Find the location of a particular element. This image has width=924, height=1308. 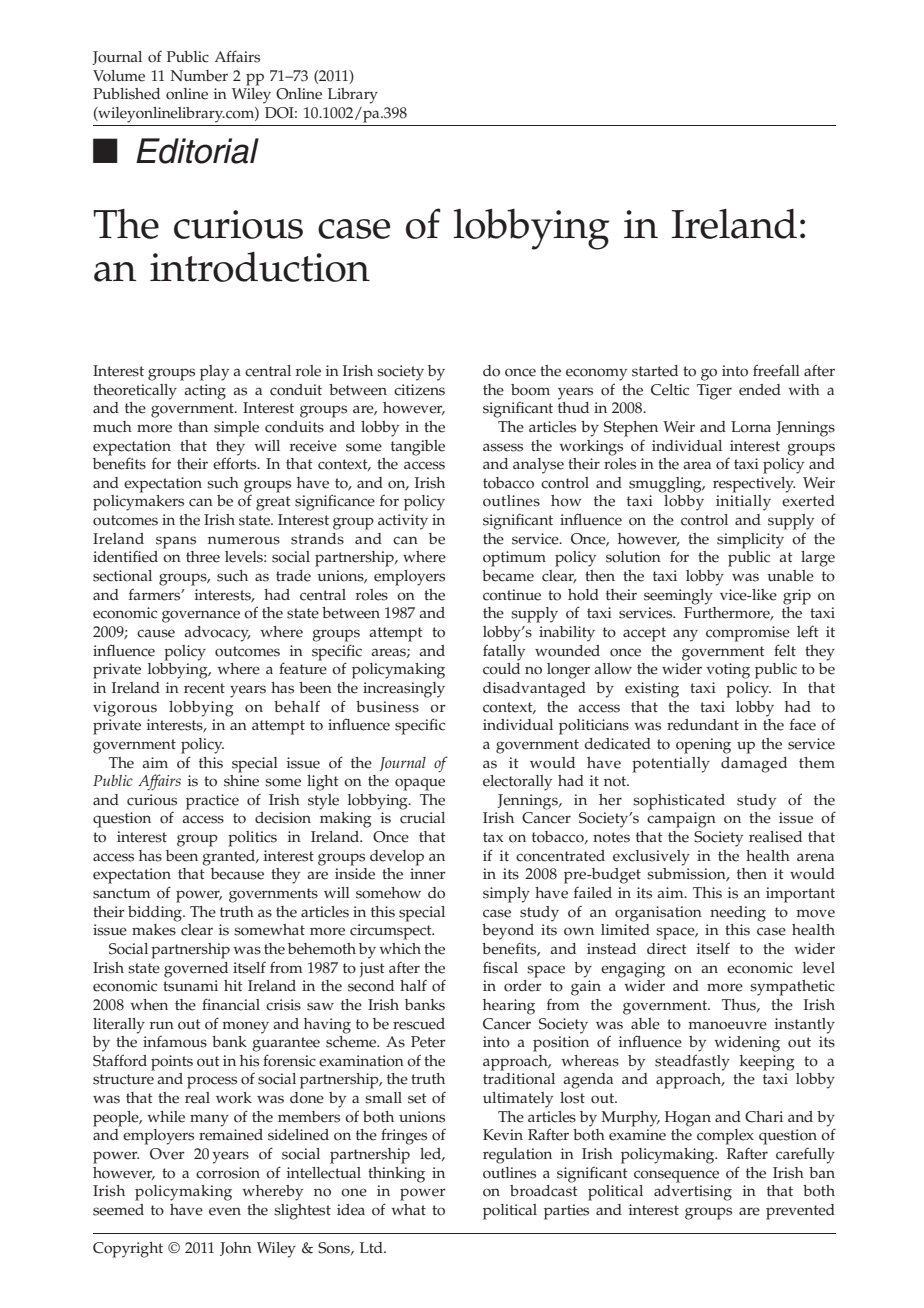

freefall is located at coordinates (776, 370).
